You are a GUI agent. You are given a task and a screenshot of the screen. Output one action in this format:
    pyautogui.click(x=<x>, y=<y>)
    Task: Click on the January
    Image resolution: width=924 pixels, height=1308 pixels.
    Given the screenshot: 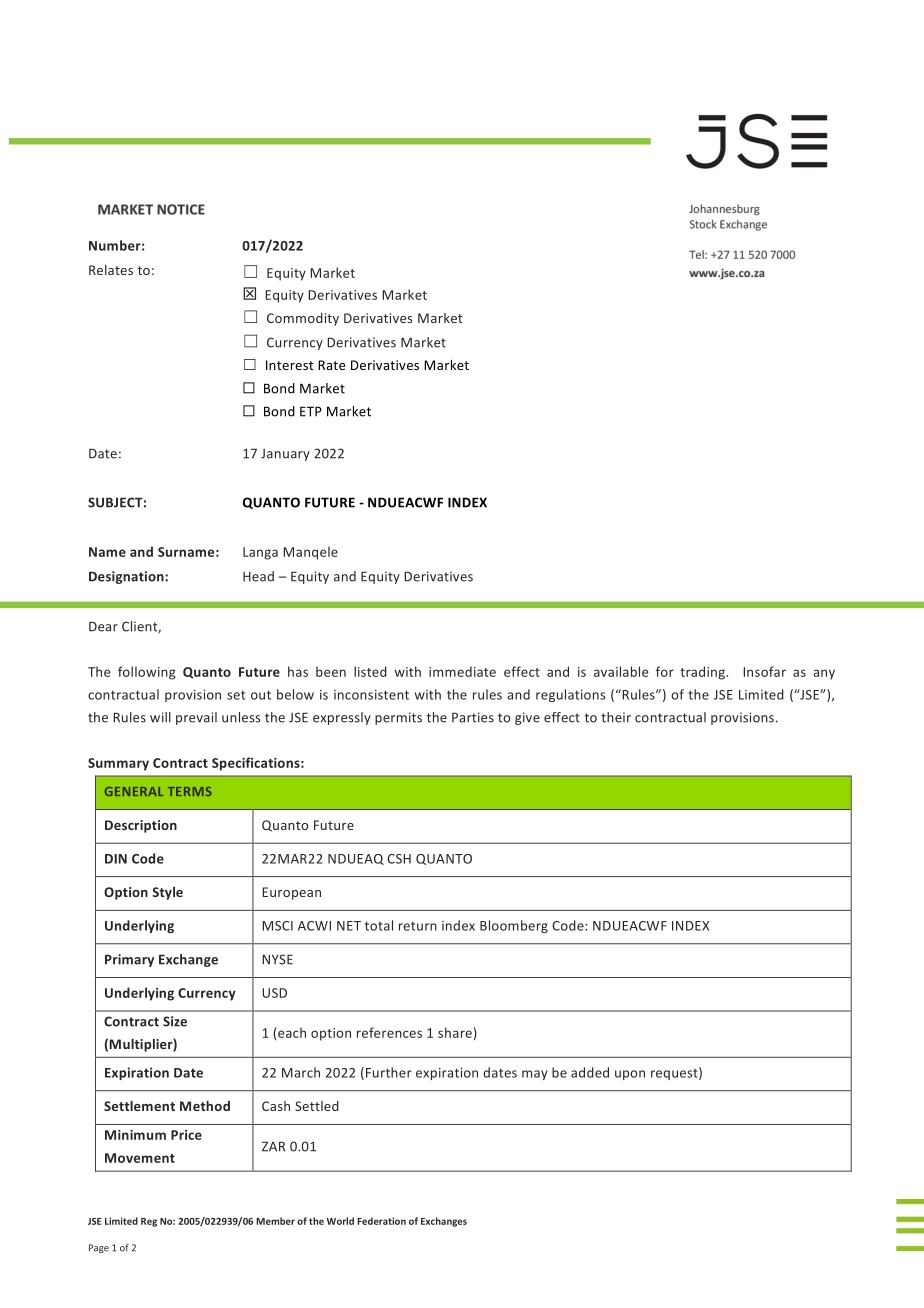 What is the action you would take?
    pyautogui.click(x=285, y=455)
